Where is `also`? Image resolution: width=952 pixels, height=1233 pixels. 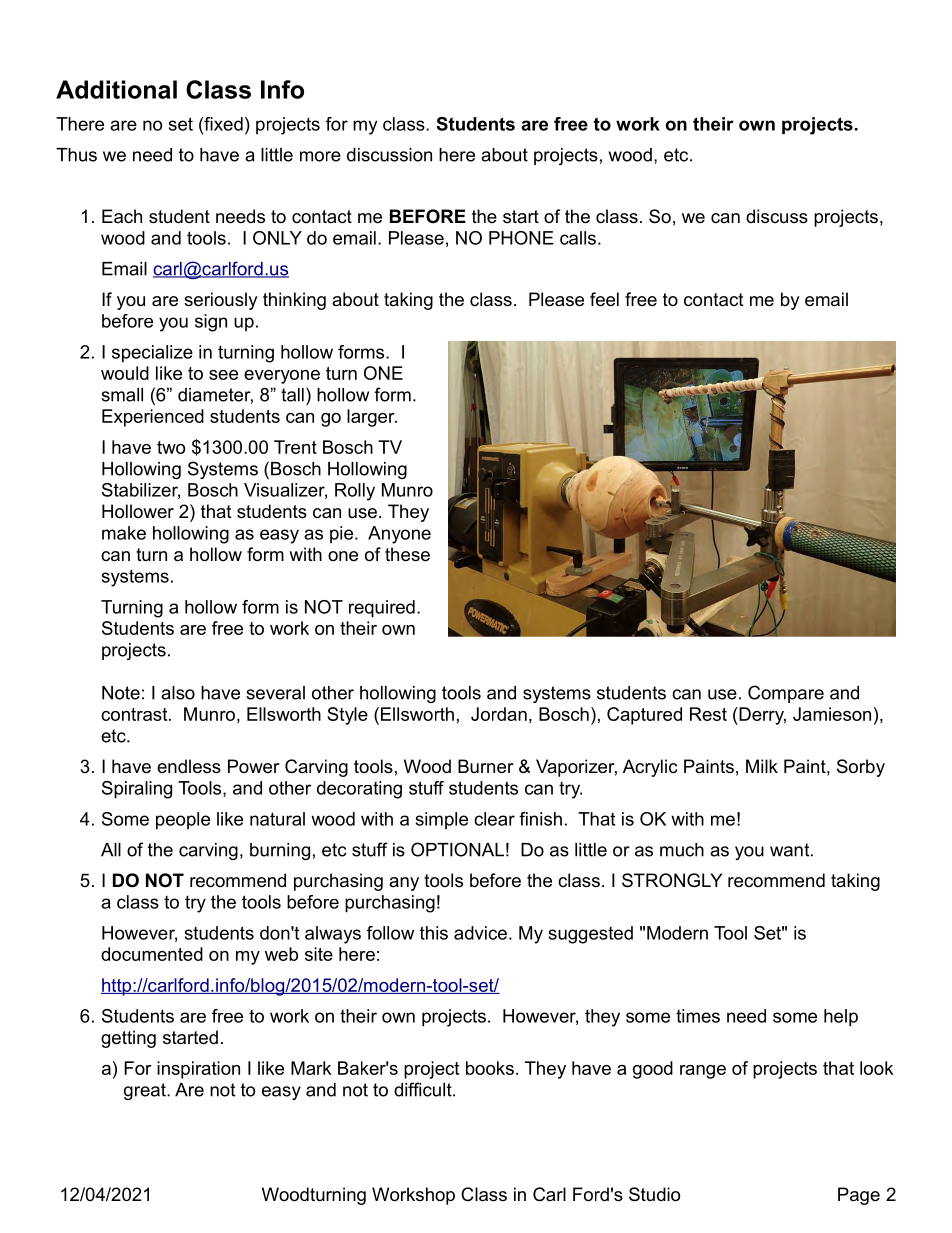 also is located at coordinates (178, 693).
